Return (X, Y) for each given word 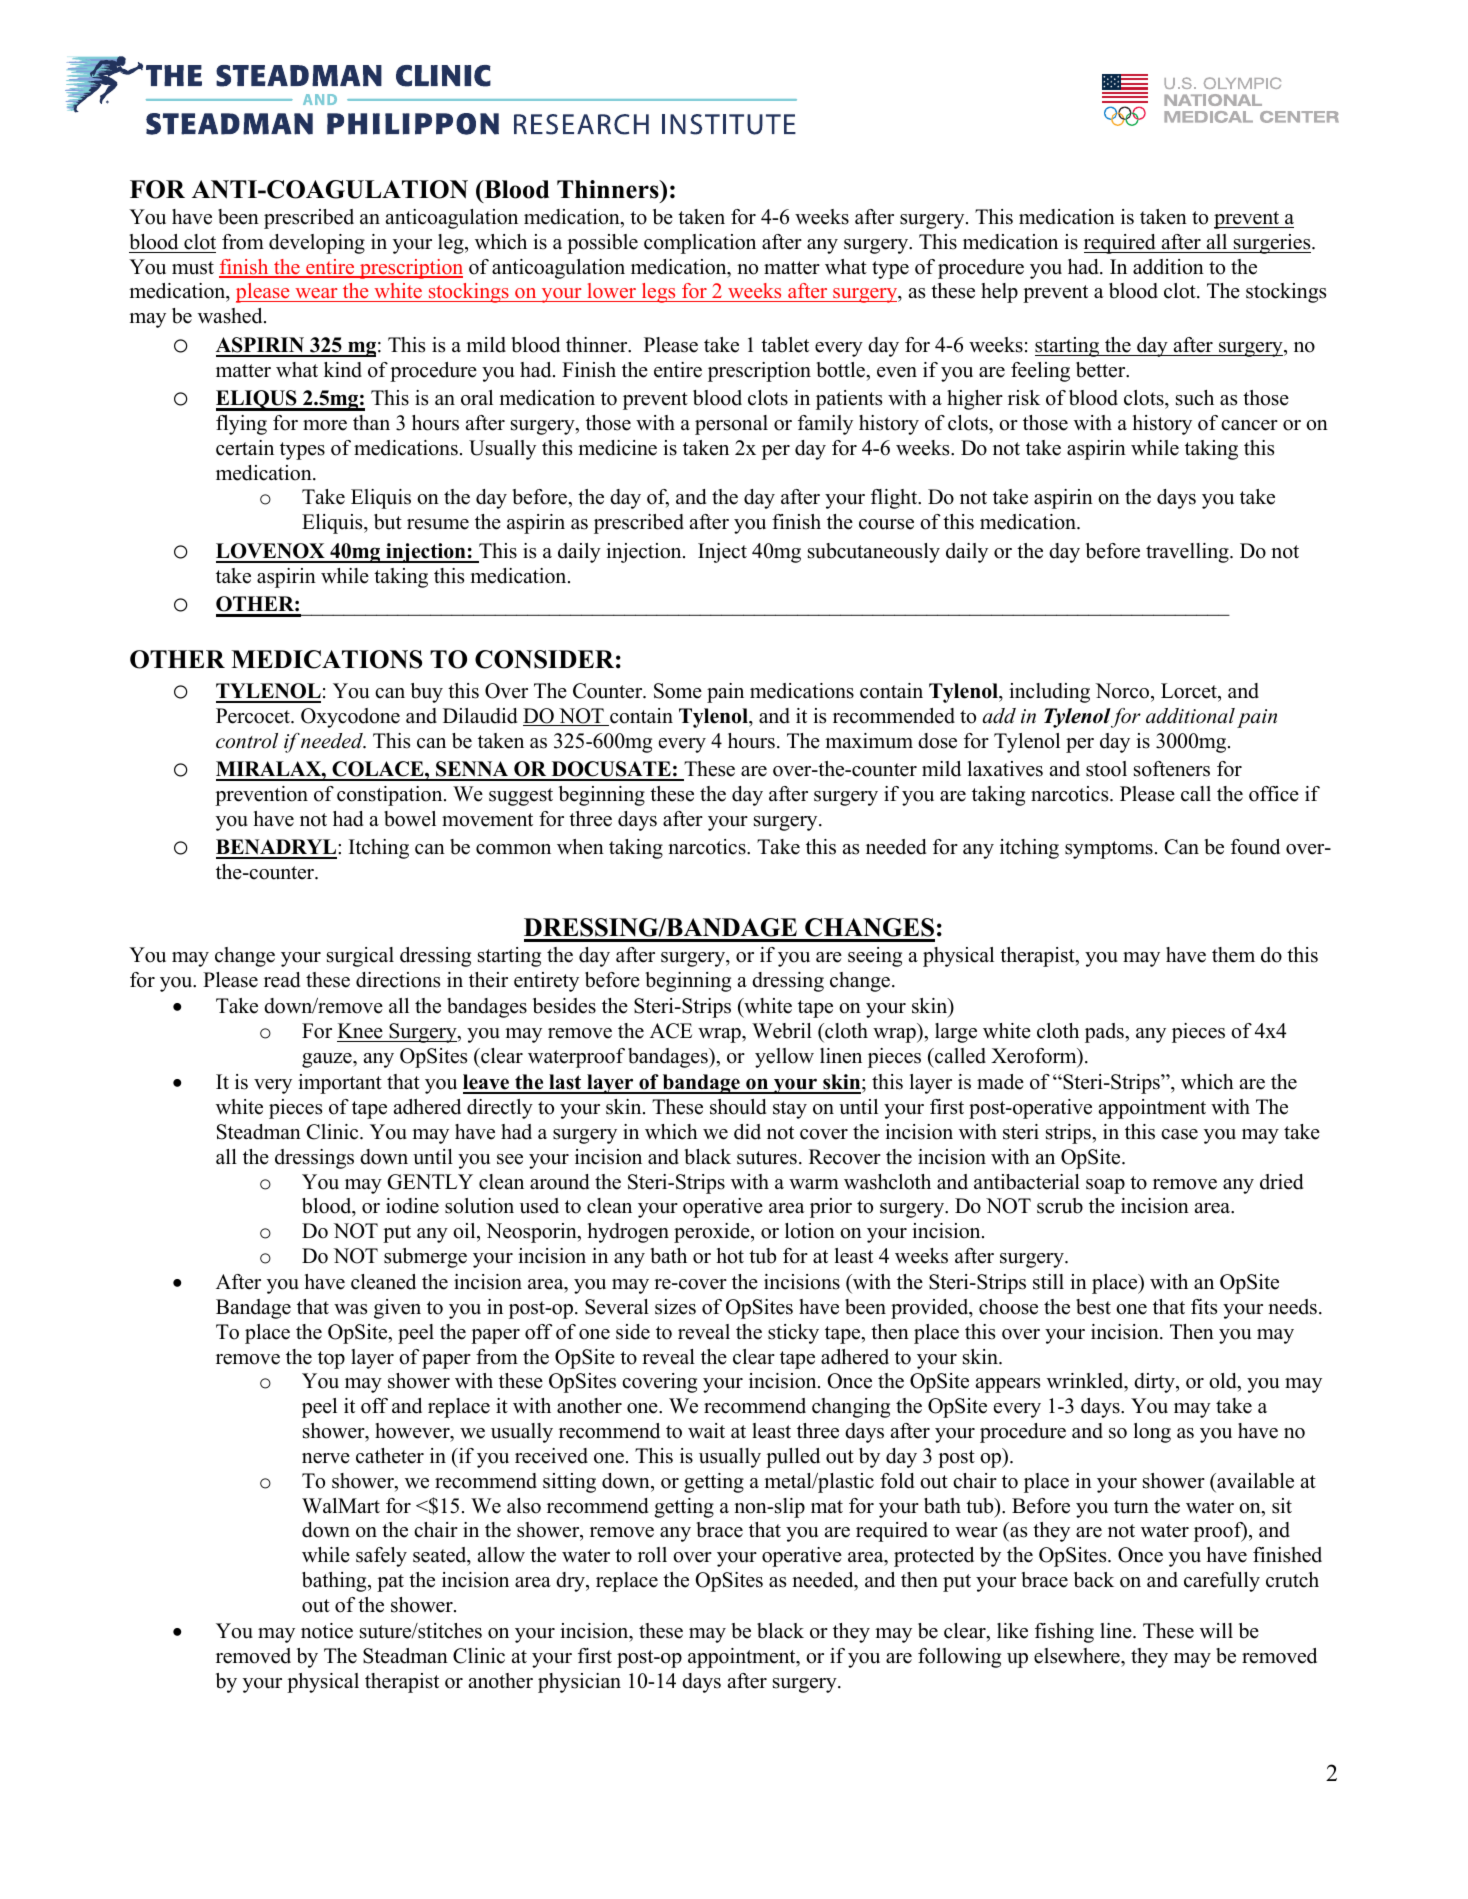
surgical (360, 957)
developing (317, 244)
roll (652, 1555)
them (1233, 955)
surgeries (1272, 244)
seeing (875, 957)
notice (327, 1631)
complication (700, 244)
